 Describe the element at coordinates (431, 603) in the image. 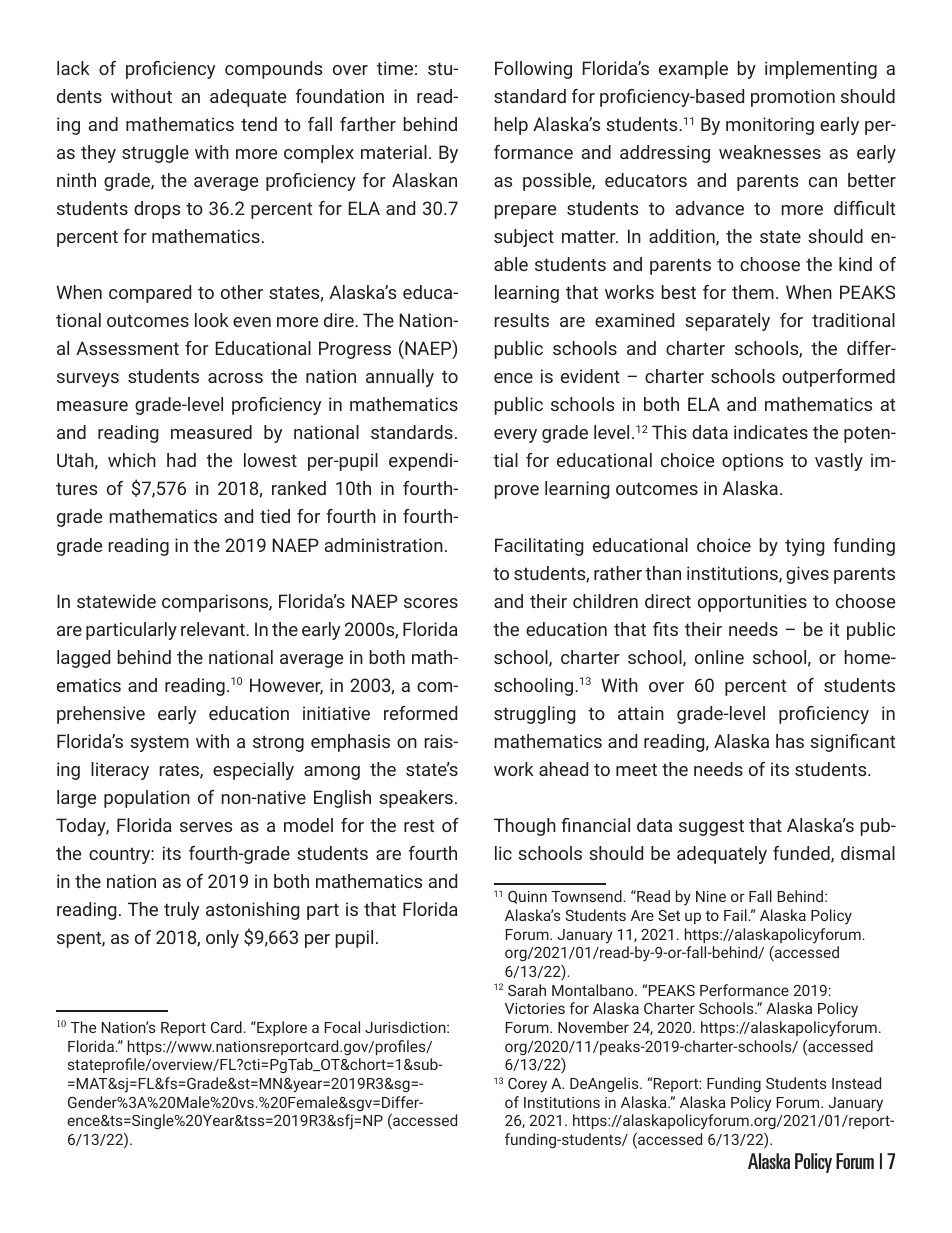

I see `scores` at that location.
